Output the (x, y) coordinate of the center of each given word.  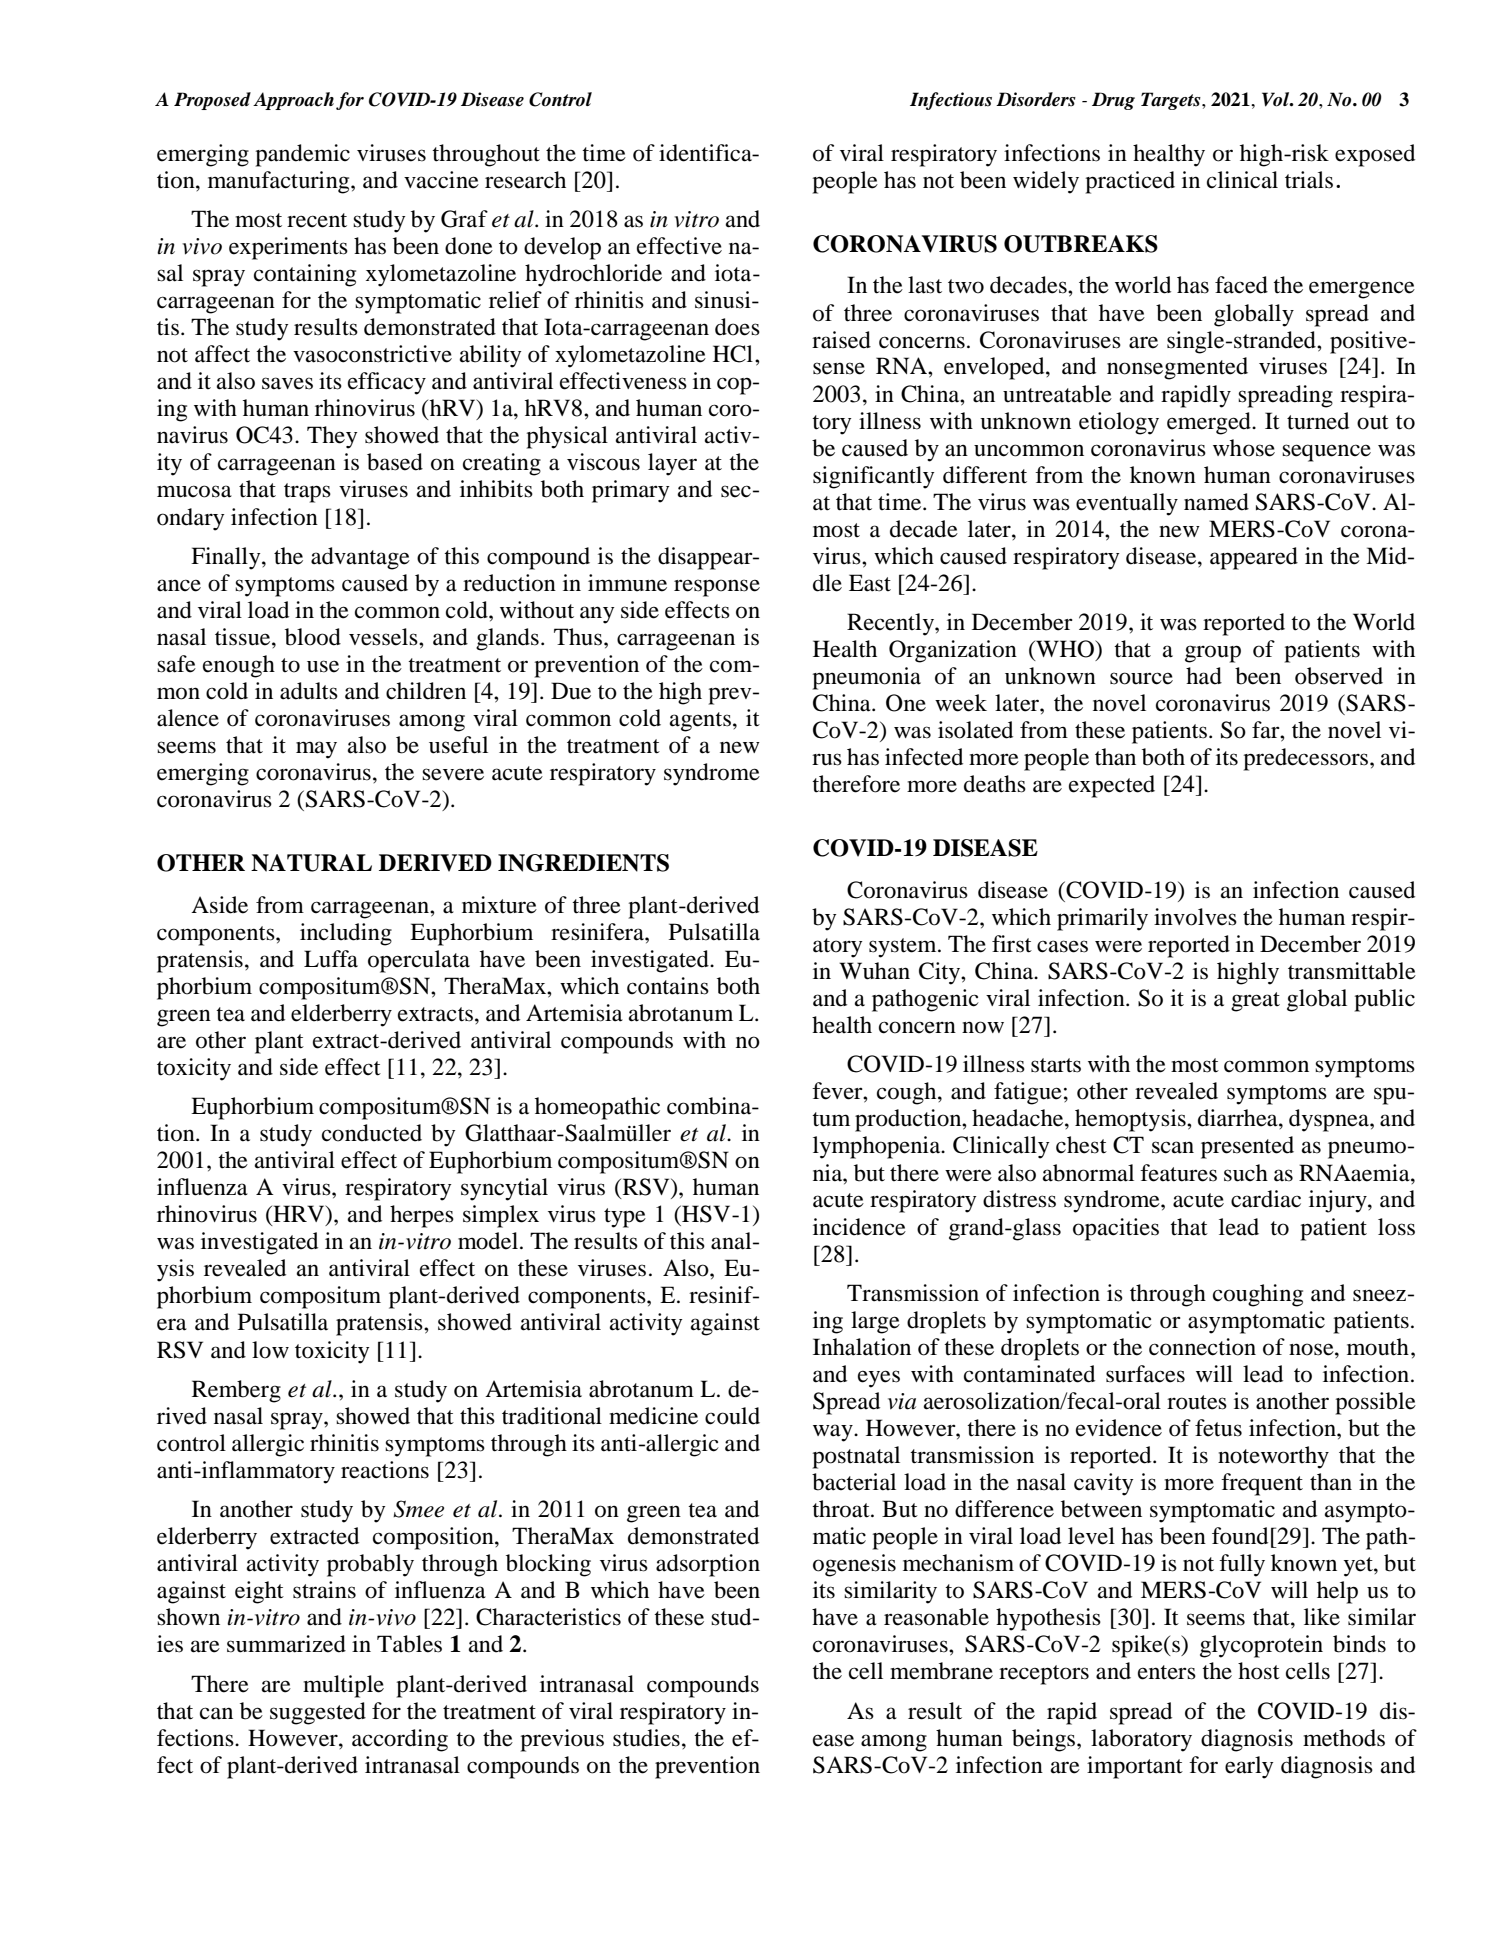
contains (668, 986)
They (332, 437)
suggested (318, 1713)
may (316, 750)
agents (700, 722)
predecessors (1307, 759)
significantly (873, 477)
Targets (1172, 101)
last (925, 285)
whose (1244, 448)
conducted (372, 1133)
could (732, 1416)
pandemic (302, 155)
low (270, 1350)
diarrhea (1239, 1118)
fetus (1218, 1428)
